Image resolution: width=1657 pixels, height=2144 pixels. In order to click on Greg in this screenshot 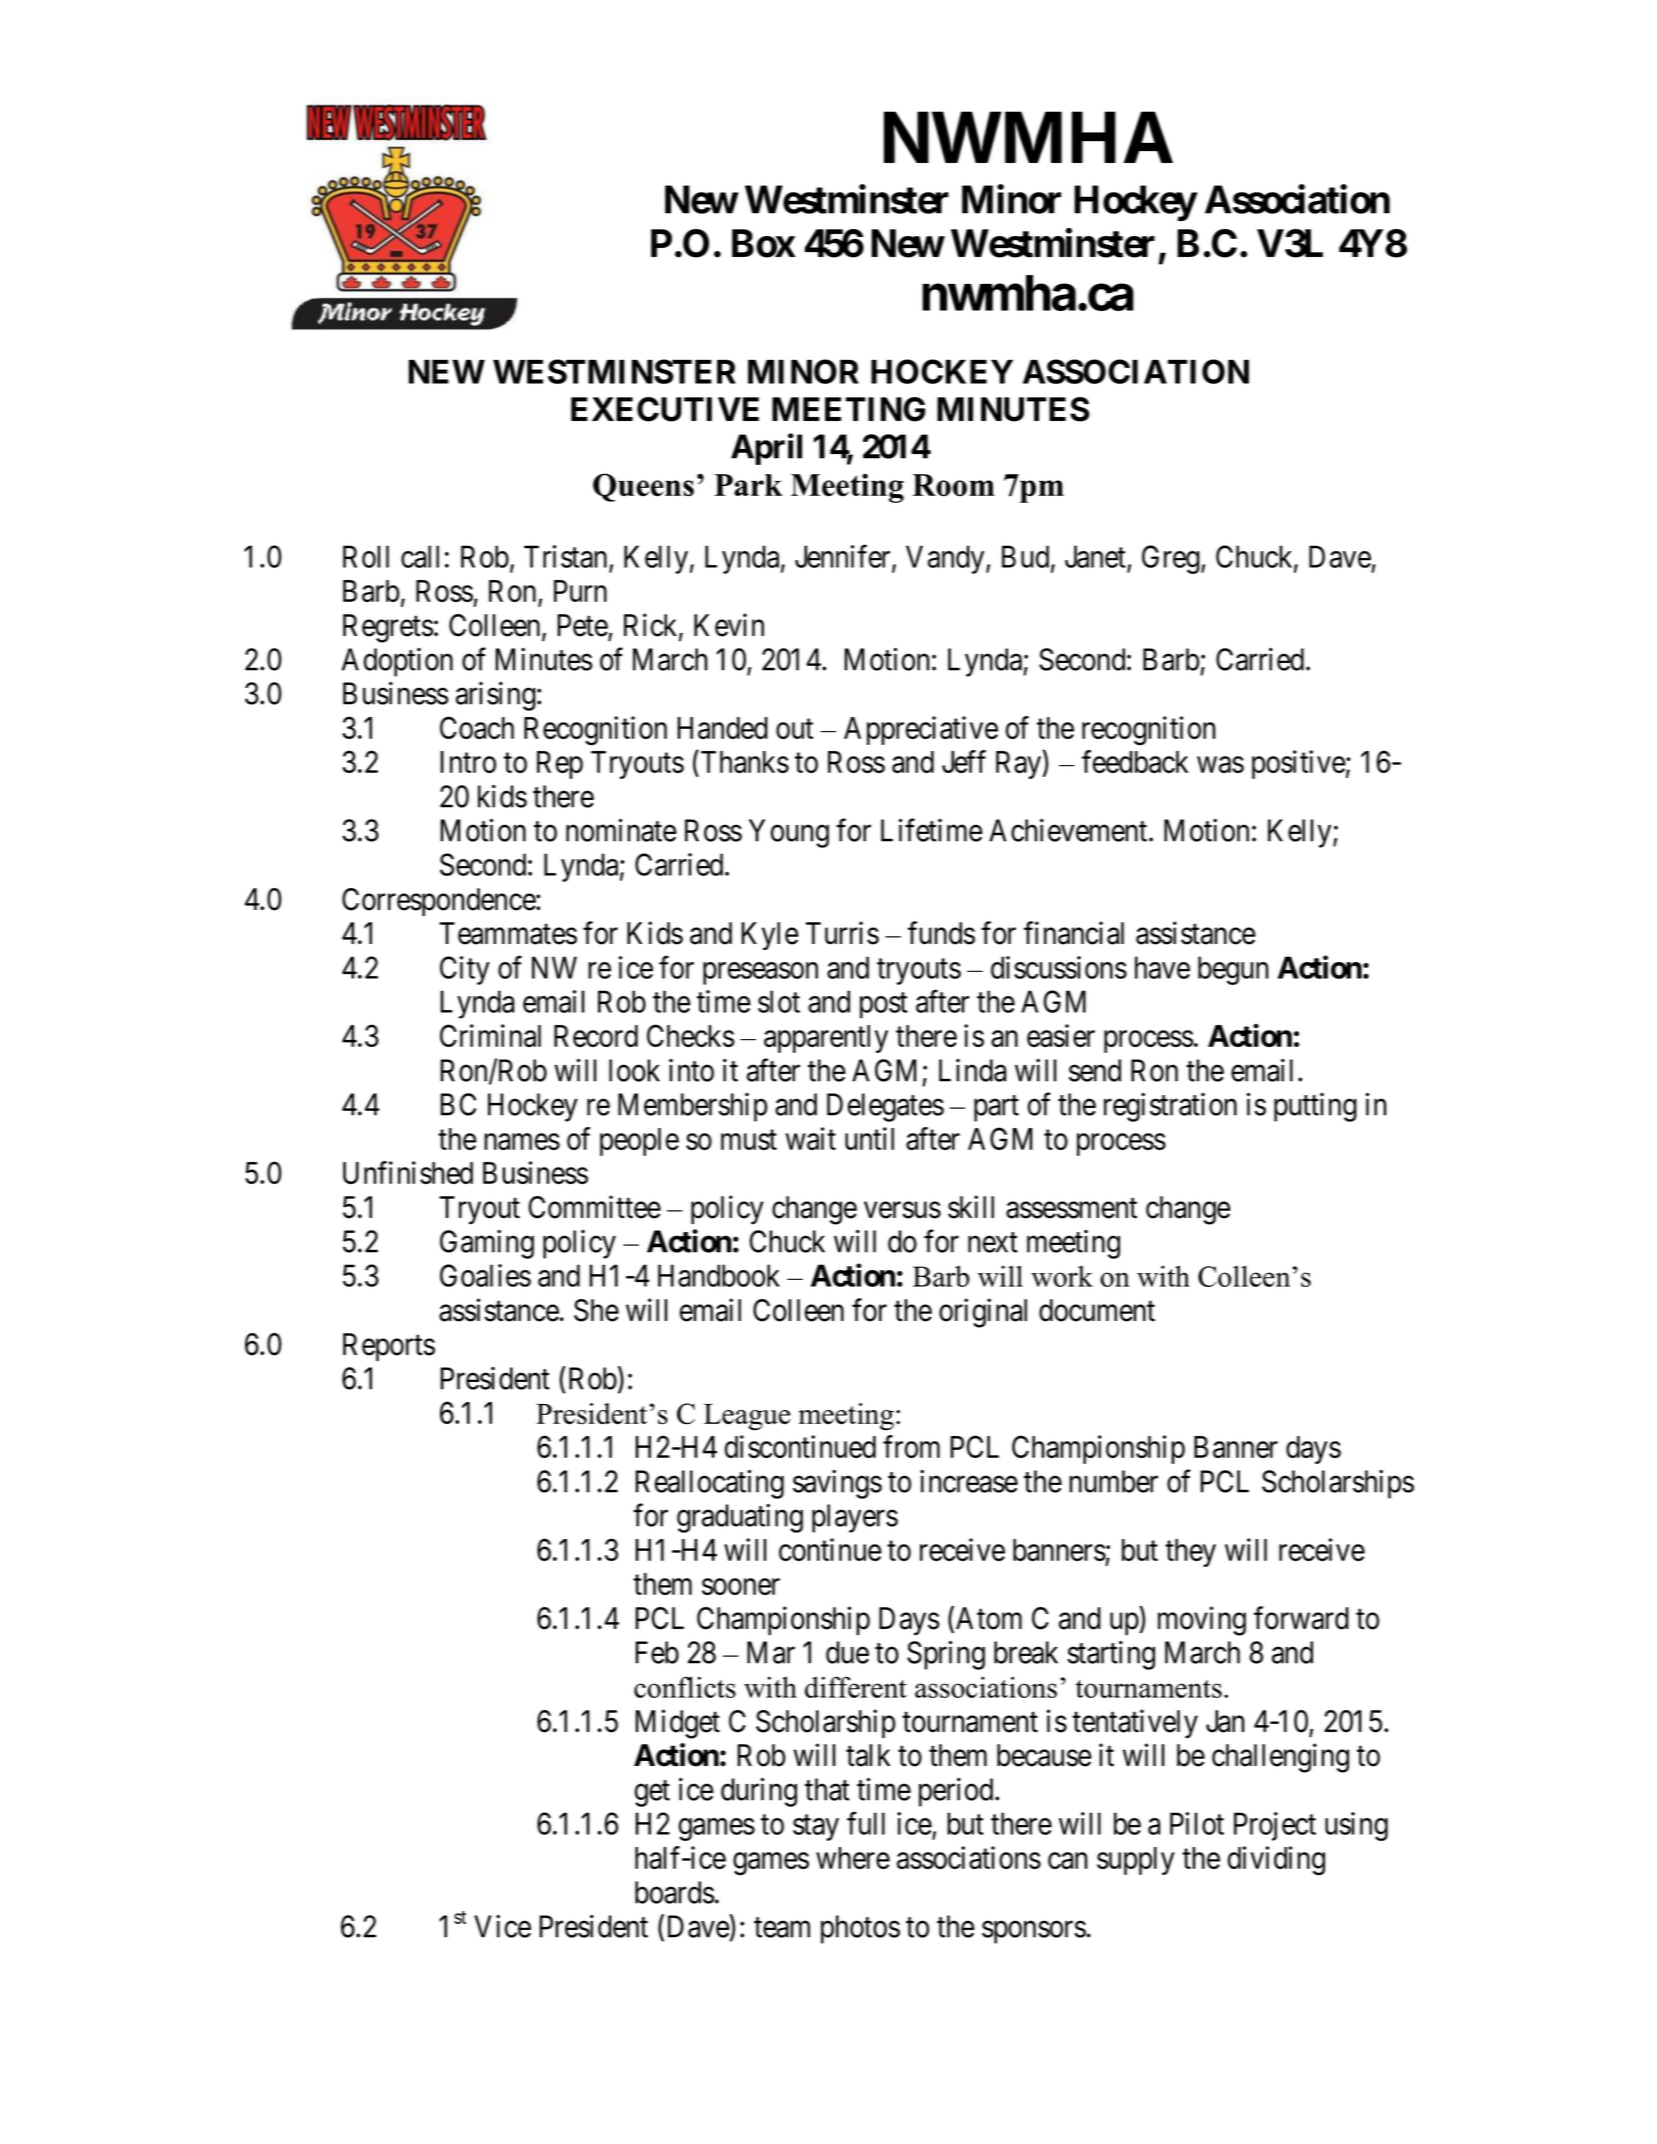, I will do `click(1172, 559)`.
